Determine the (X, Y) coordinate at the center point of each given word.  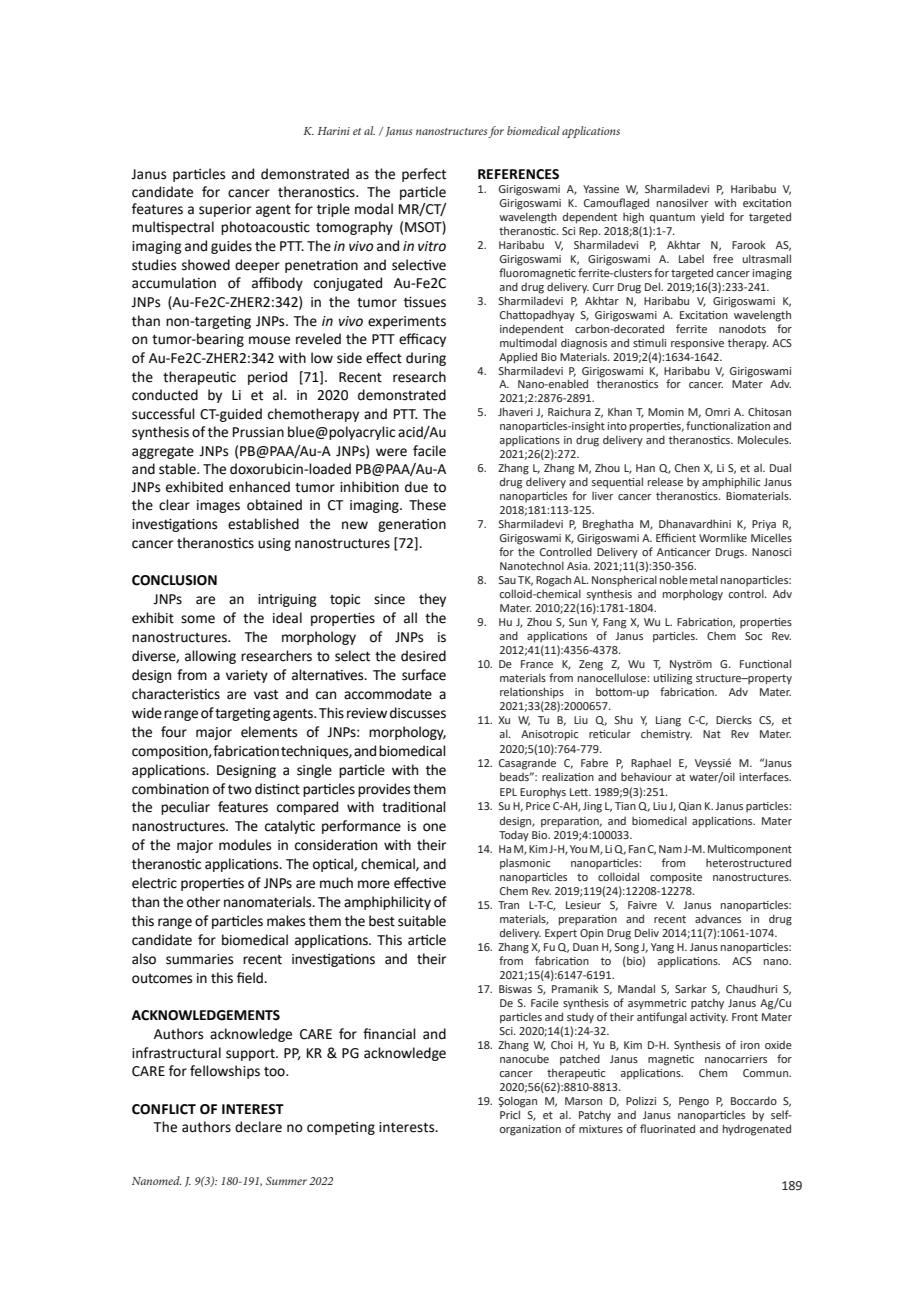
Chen (687, 467)
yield (712, 218)
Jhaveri (515, 411)
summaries (199, 959)
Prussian (258, 432)
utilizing (672, 679)
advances (718, 919)
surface (424, 675)
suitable (422, 921)
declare (258, 1127)
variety (247, 676)
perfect (424, 175)
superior (225, 210)
